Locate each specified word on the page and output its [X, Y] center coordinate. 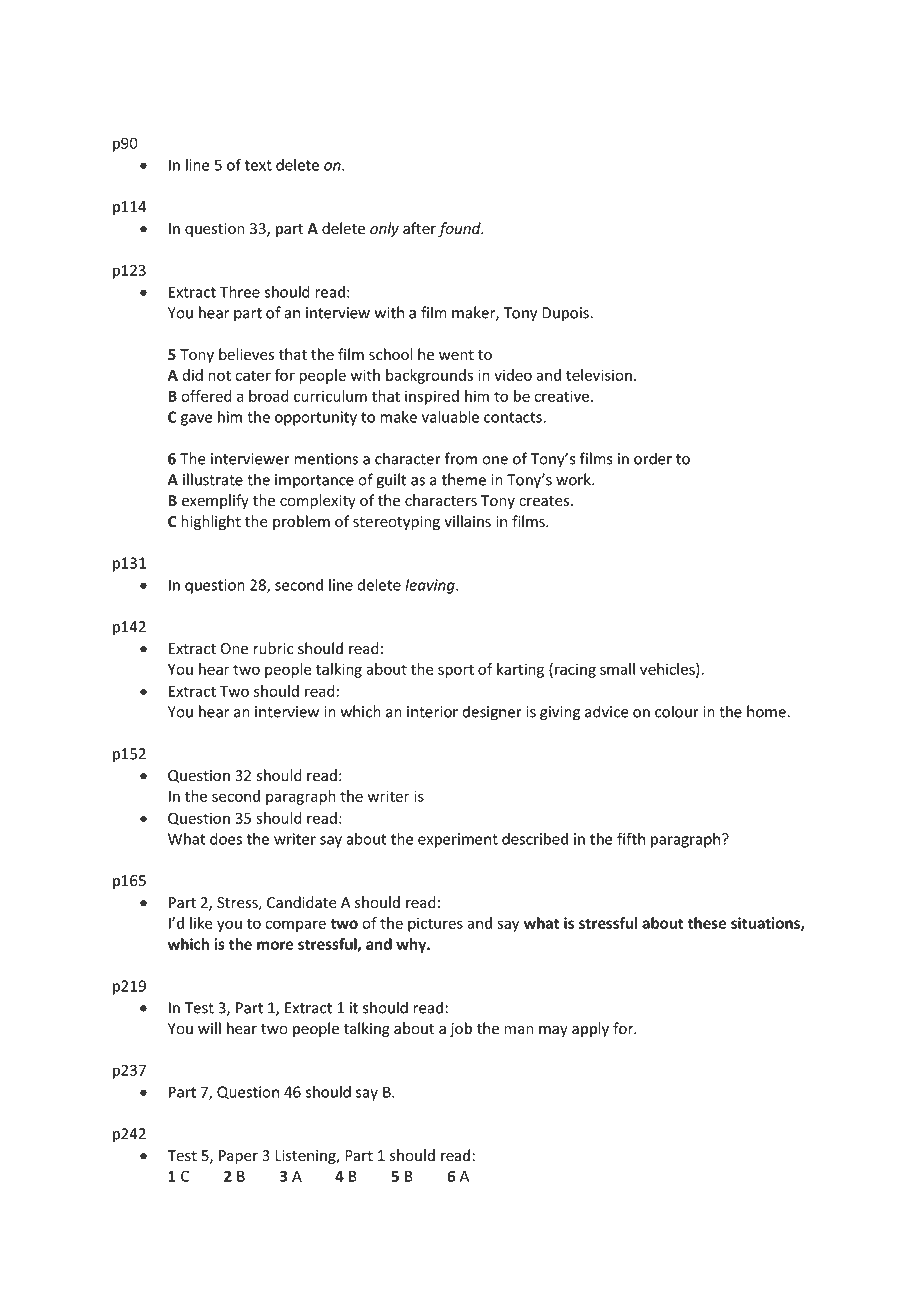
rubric [273, 648]
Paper [238, 1157]
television [599, 375]
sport [456, 671]
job [461, 1029]
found [460, 229]
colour [677, 711]
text [258, 165]
